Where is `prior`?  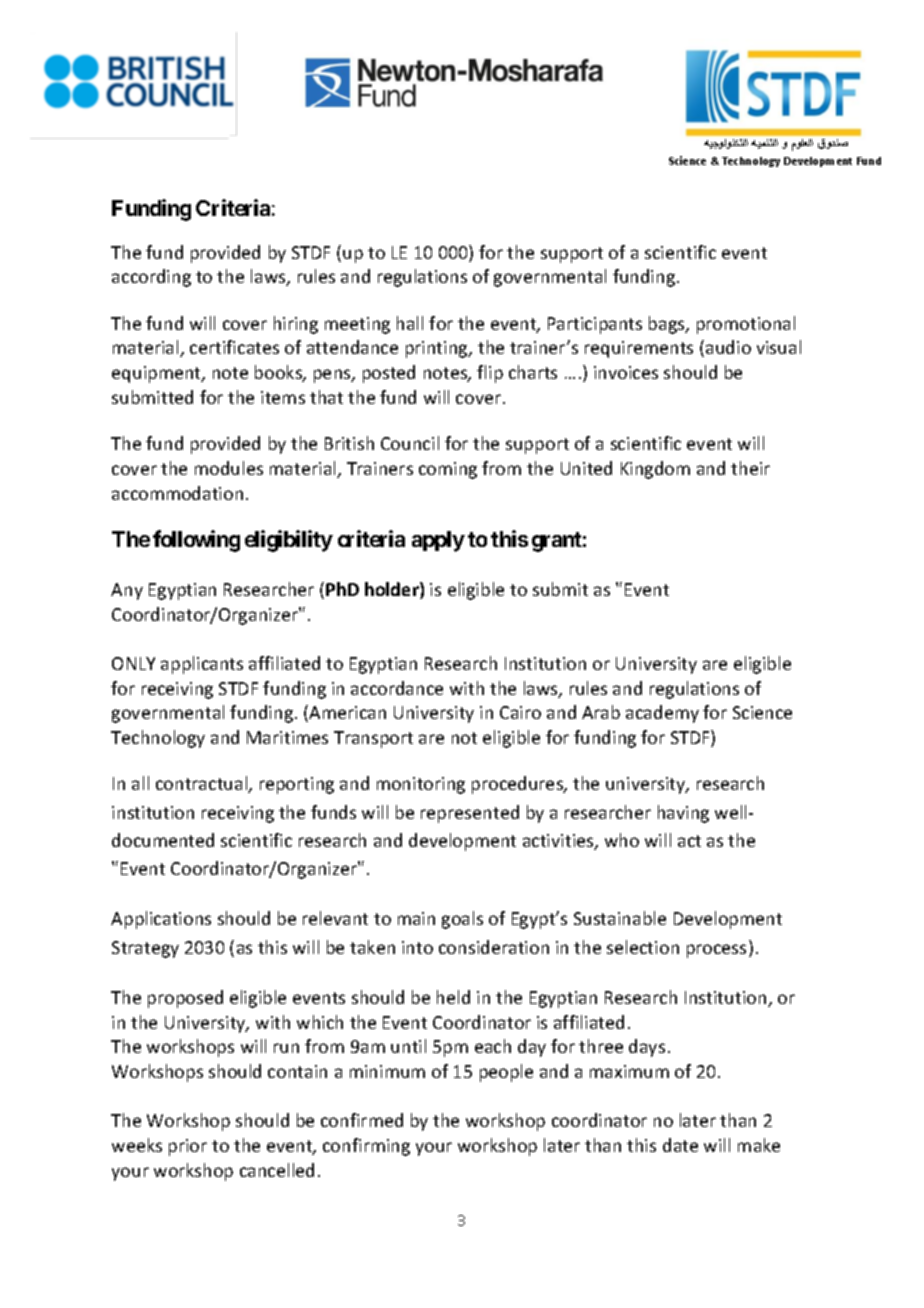 prior is located at coordinates (188, 1147).
